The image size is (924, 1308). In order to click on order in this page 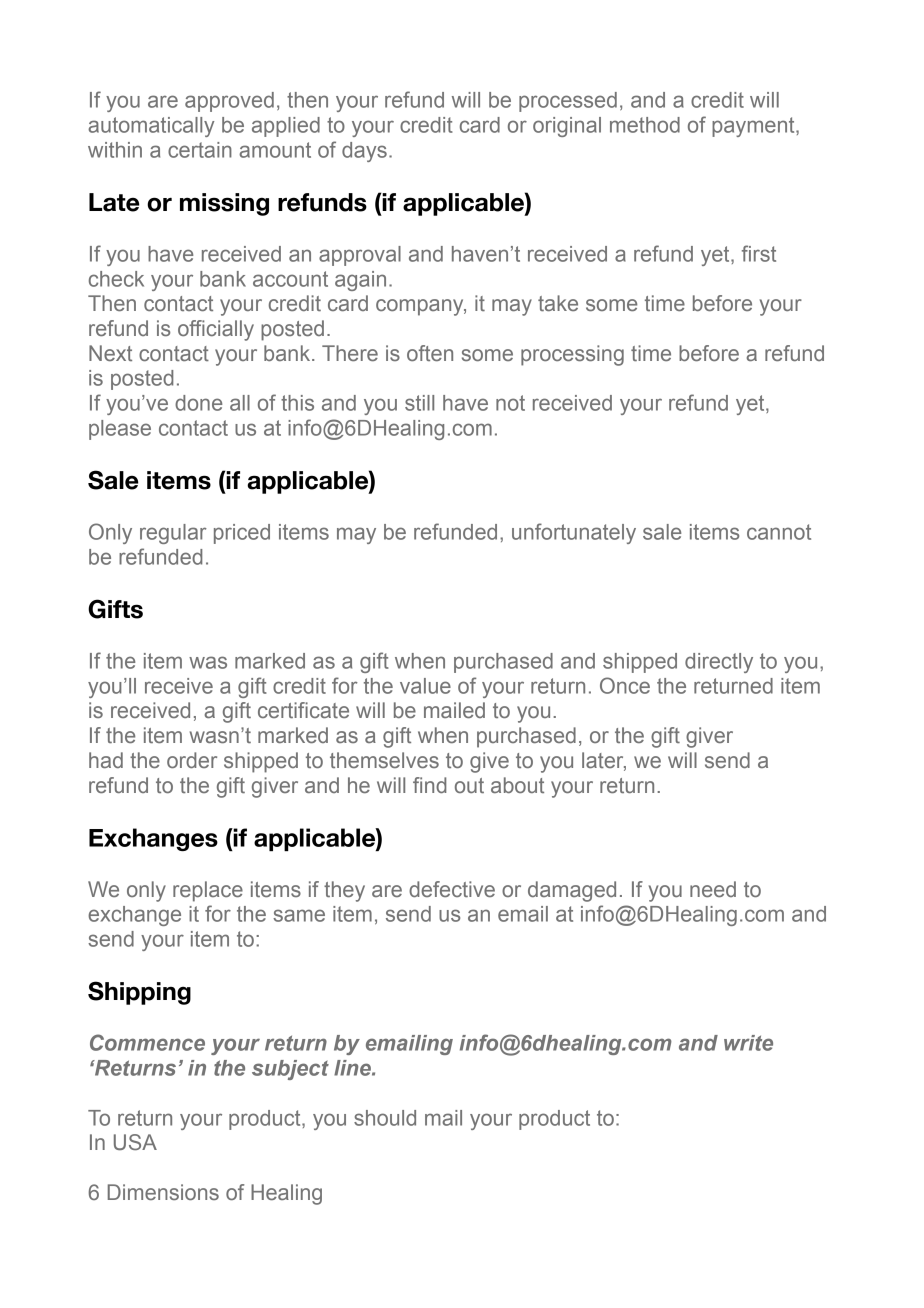, I will do `click(192, 760)`.
